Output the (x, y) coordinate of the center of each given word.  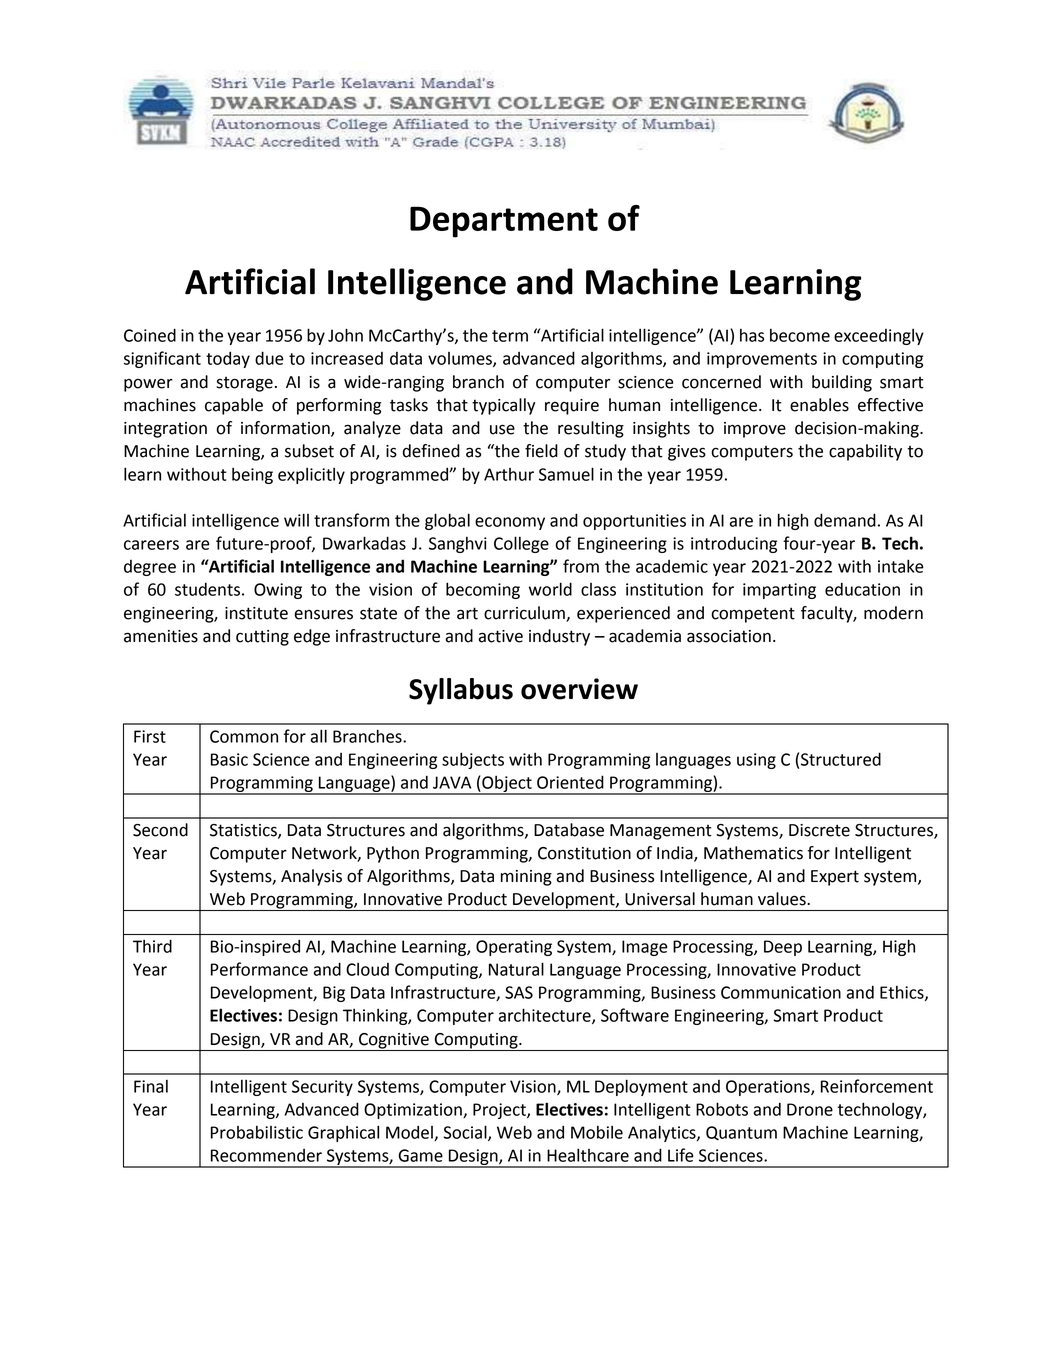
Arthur (509, 474)
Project (500, 1111)
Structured (841, 759)
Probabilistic (257, 1132)
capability (865, 452)
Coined (150, 335)
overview (579, 689)
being (252, 475)
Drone (810, 1109)
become (800, 335)
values (783, 899)
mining (526, 878)
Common (244, 736)
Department (504, 222)
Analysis (311, 877)
